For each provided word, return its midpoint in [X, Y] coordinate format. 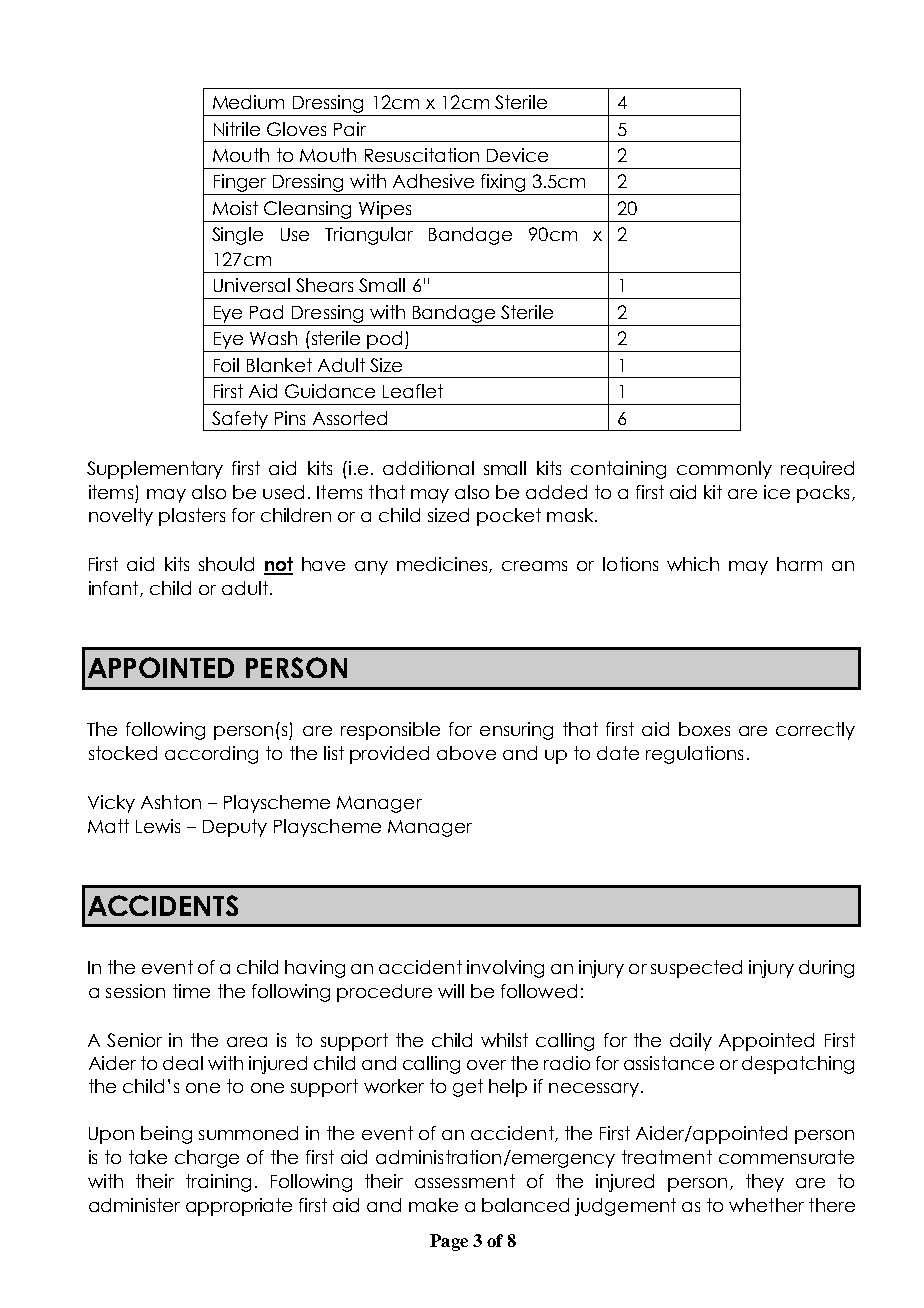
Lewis [158, 826]
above [466, 753]
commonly [724, 470]
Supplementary [155, 470]
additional [428, 468]
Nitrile [237, 129]
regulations [694, 755]
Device [517, 155]
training [218, 1183]
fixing [503, 184]
